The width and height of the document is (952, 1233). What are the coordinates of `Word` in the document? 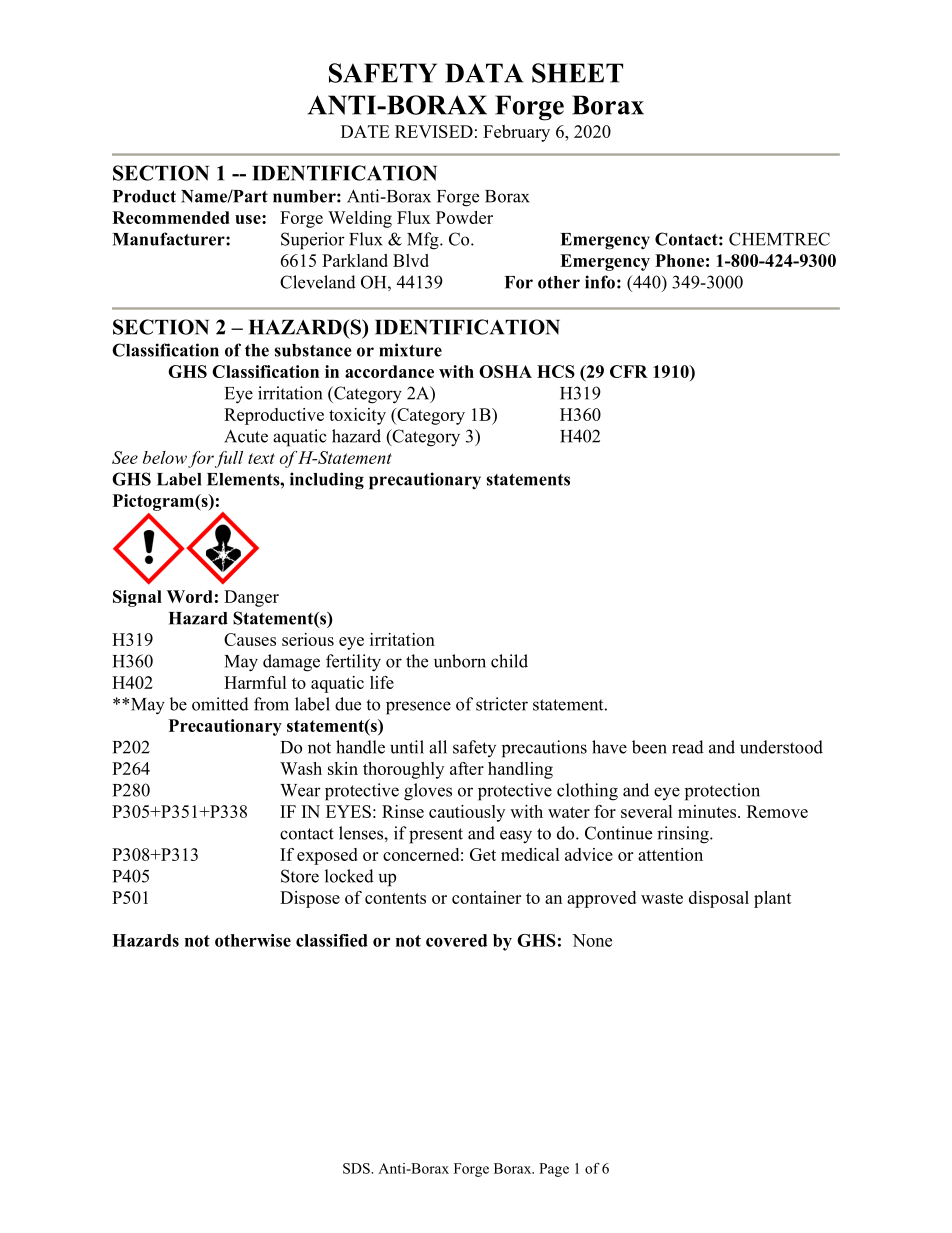 It's located at (190, 596).
